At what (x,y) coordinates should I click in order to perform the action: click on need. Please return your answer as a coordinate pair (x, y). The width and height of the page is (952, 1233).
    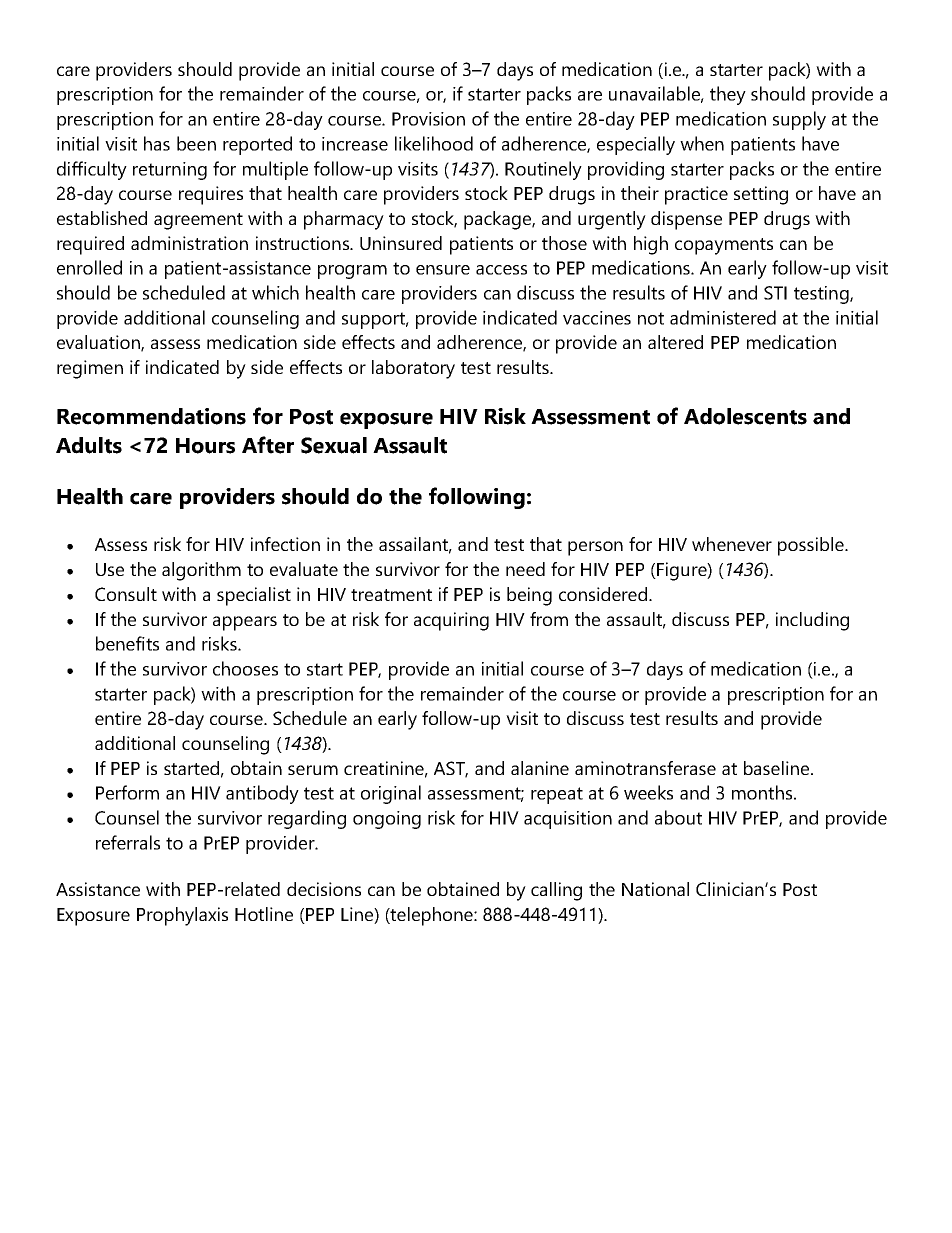
    Looking at the image, I should click on (525, 569).
